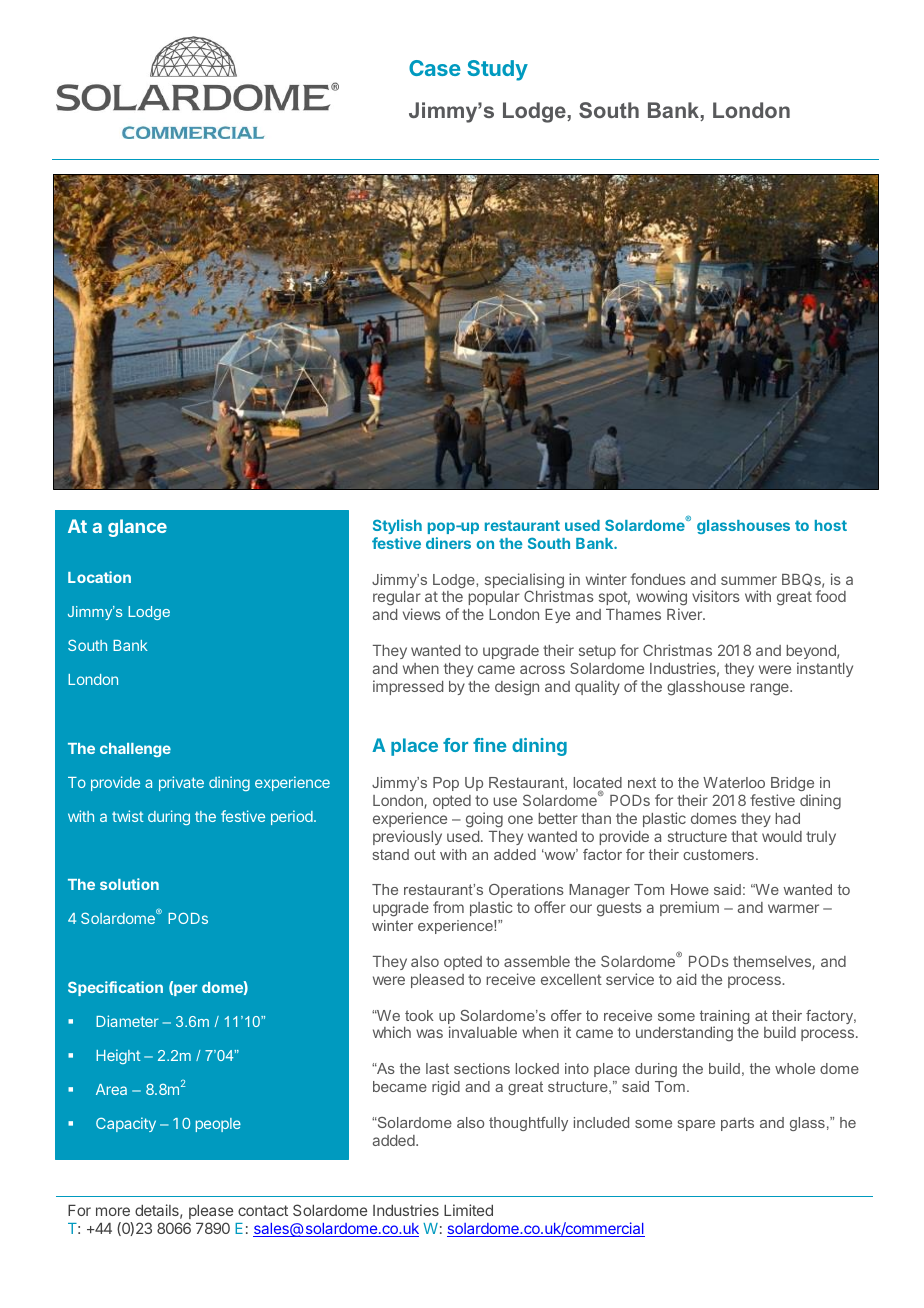 The image size is (924, 1308). I want to click on Study, so click(497, 70).
